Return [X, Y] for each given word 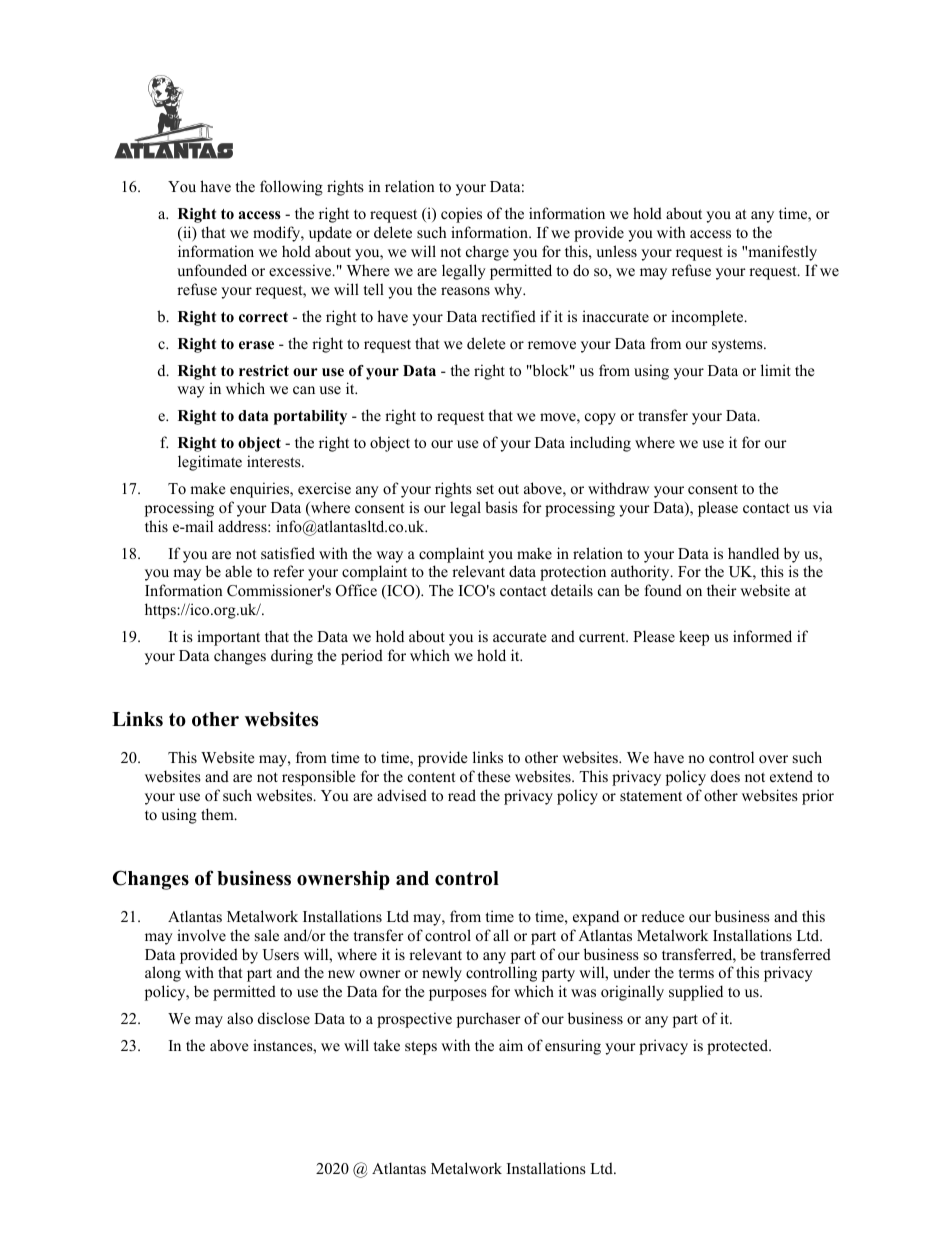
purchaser [489, 1020]
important [228, 638]
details [572, 590]
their [722, 590]
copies [461, 215]
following [291, 188]
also [240, 1018]
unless [616, 251]
